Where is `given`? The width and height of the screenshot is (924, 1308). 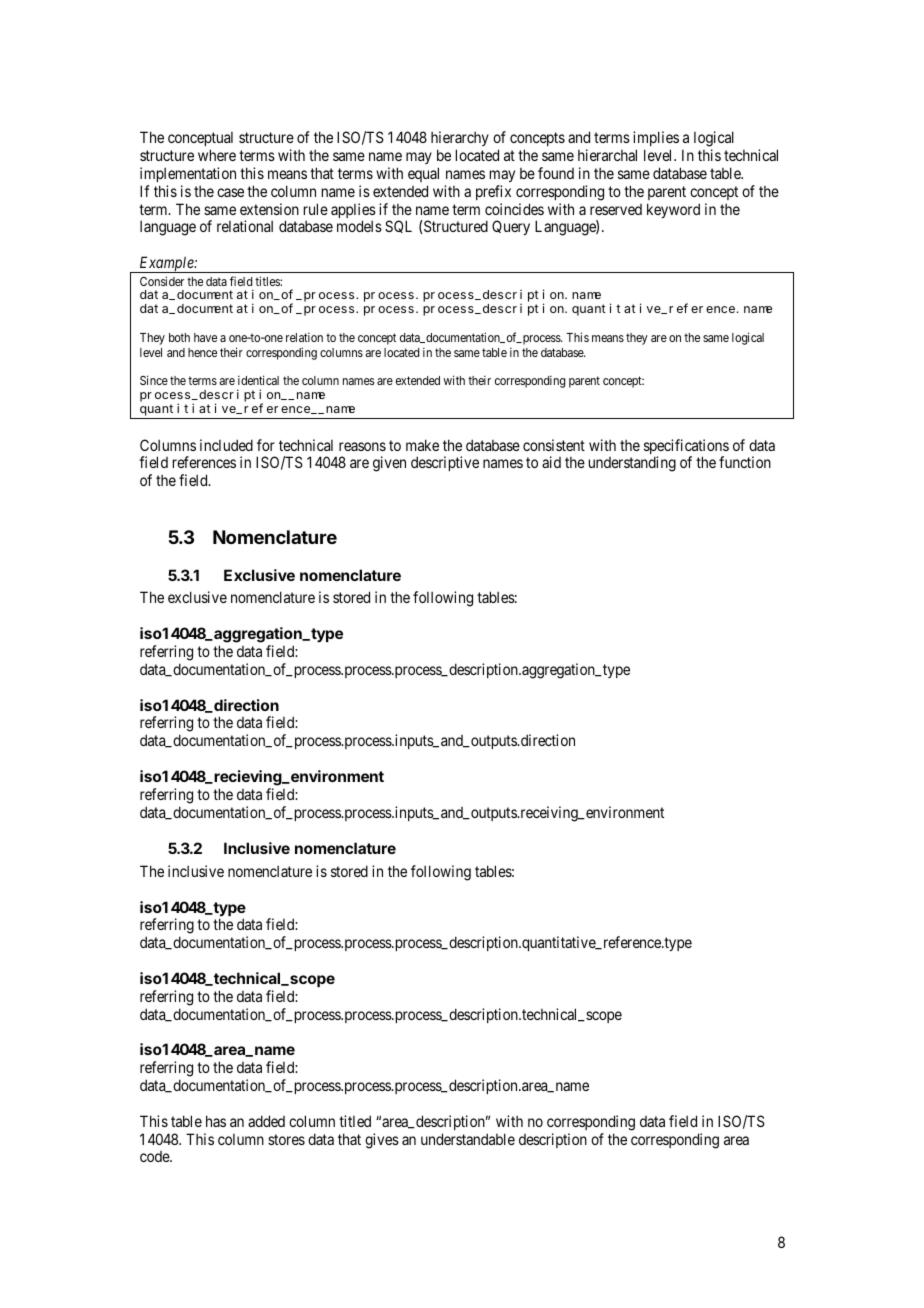 given is located at coordinates (389, 464).
